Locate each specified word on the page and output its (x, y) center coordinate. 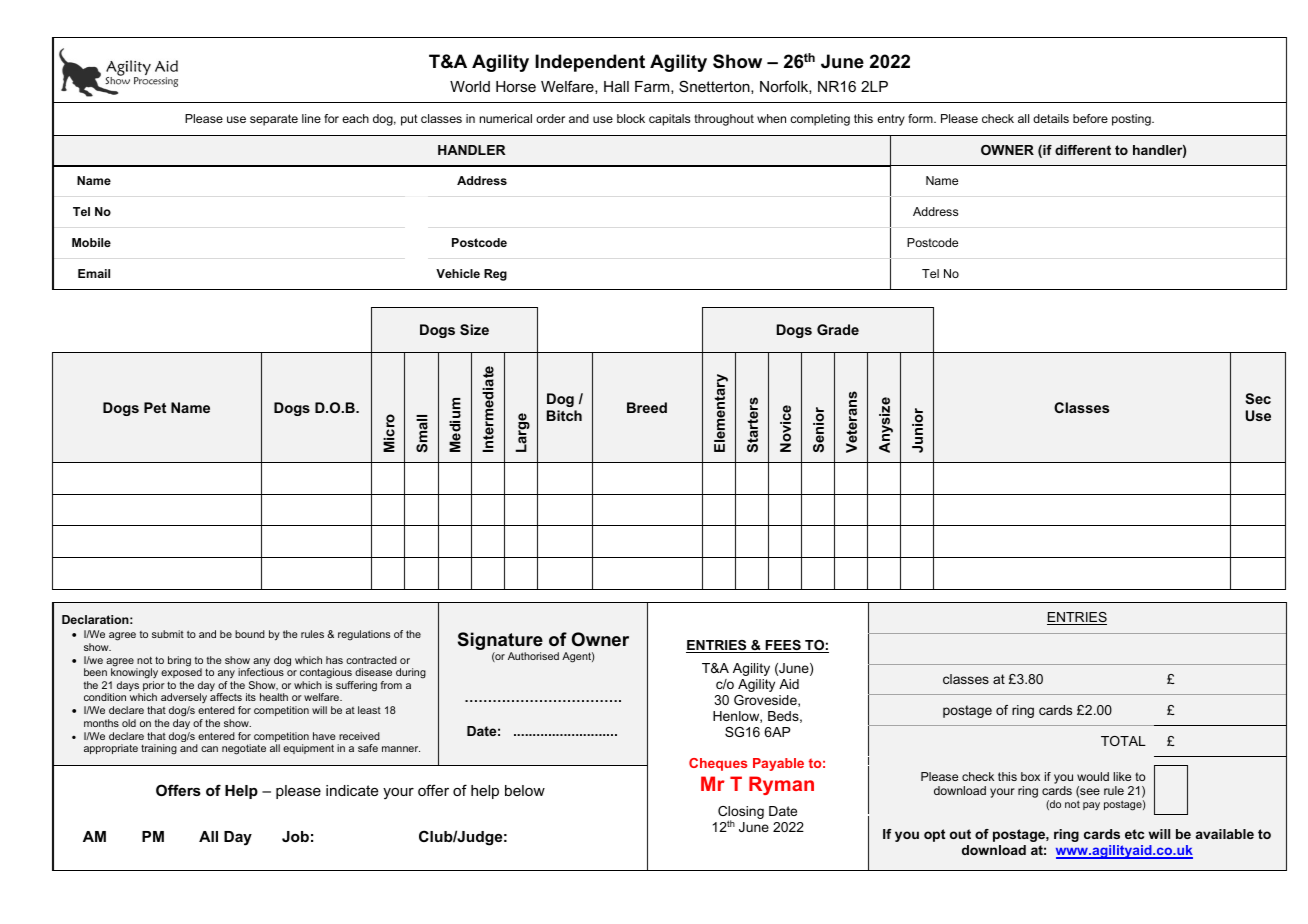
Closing (741, 814)
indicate (352, 790)
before (1090, 118)
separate (274, 120)
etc (1134, 834)
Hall (616, 86)
